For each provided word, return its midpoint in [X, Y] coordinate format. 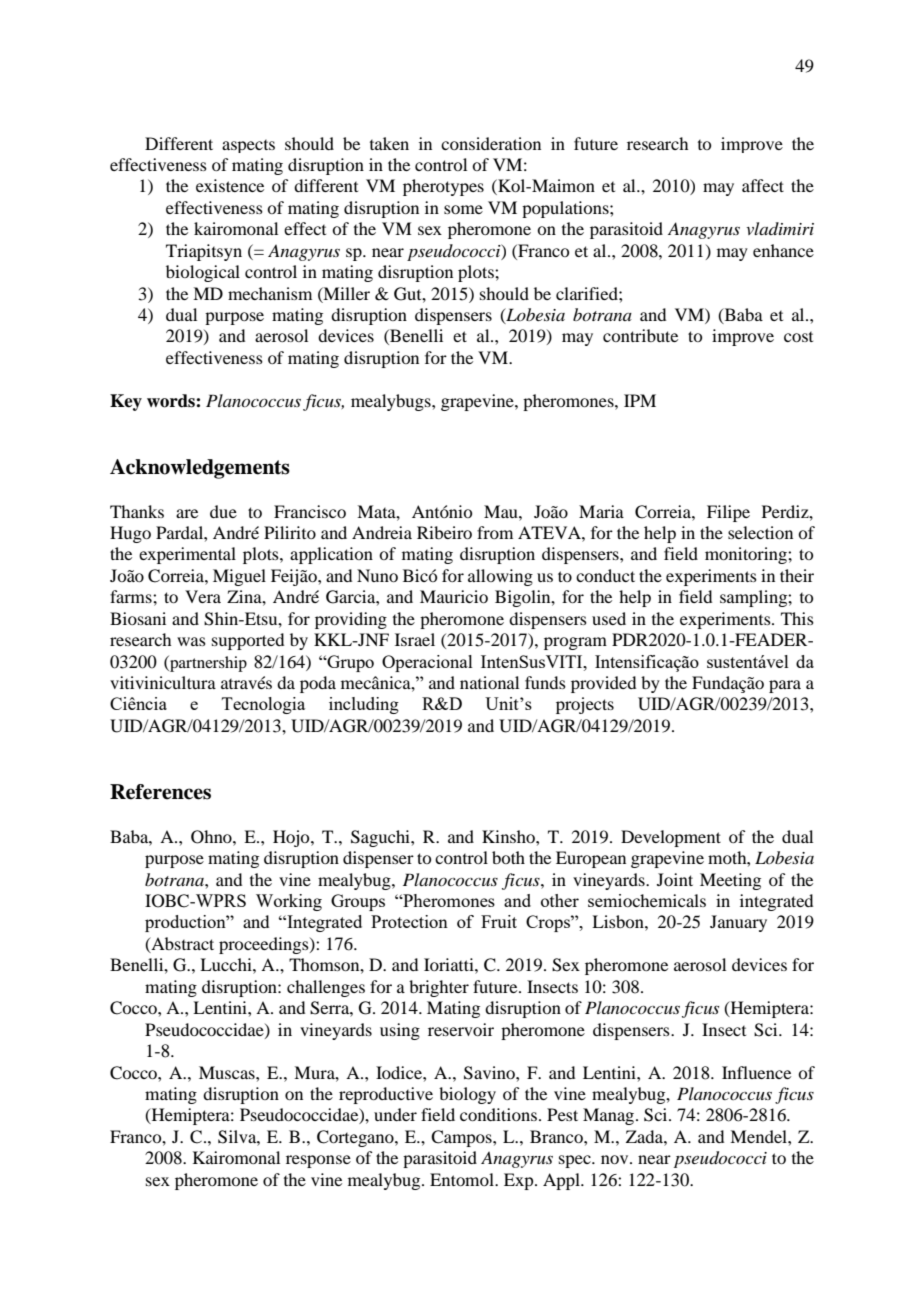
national [489, 682]
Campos [462, 1138]
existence [230, 185]
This [797, 618]
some [463, 209]
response [318, 1161]
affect [763, 185]
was [191, 641]
